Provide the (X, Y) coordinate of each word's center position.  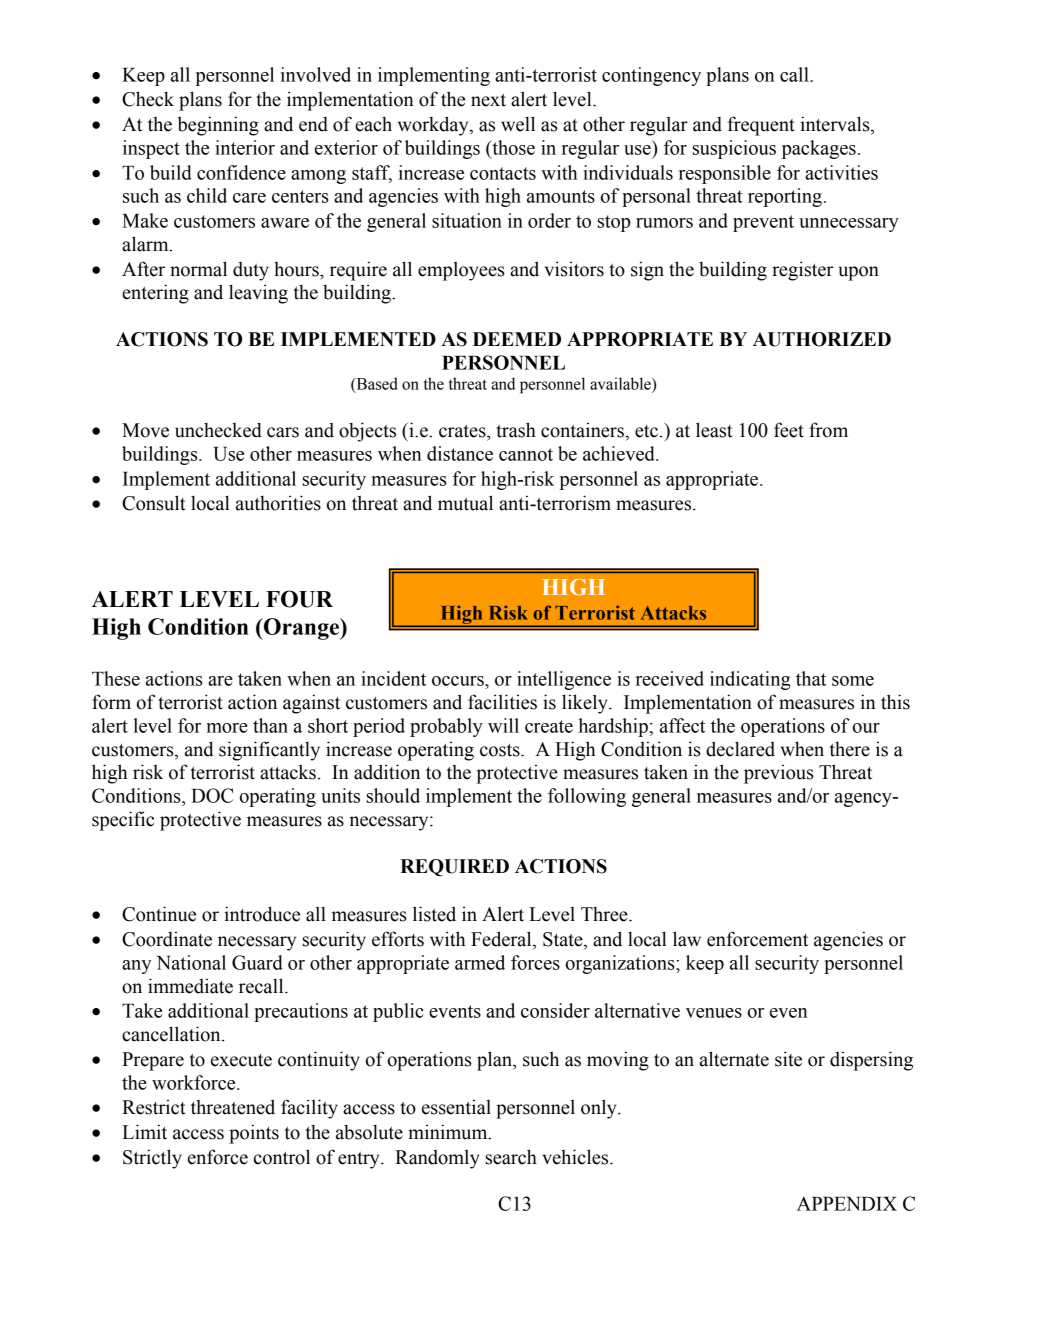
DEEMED (517, 339)
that (811, 678)
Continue (159, 914)
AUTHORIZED (822, 339)
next (488, 100)
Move (145, 430)
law (687, 939)
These (116, 678)
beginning (218, 126)
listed (434, 914)
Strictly (152, 1159)
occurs (459, 681)
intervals (836, 125)
